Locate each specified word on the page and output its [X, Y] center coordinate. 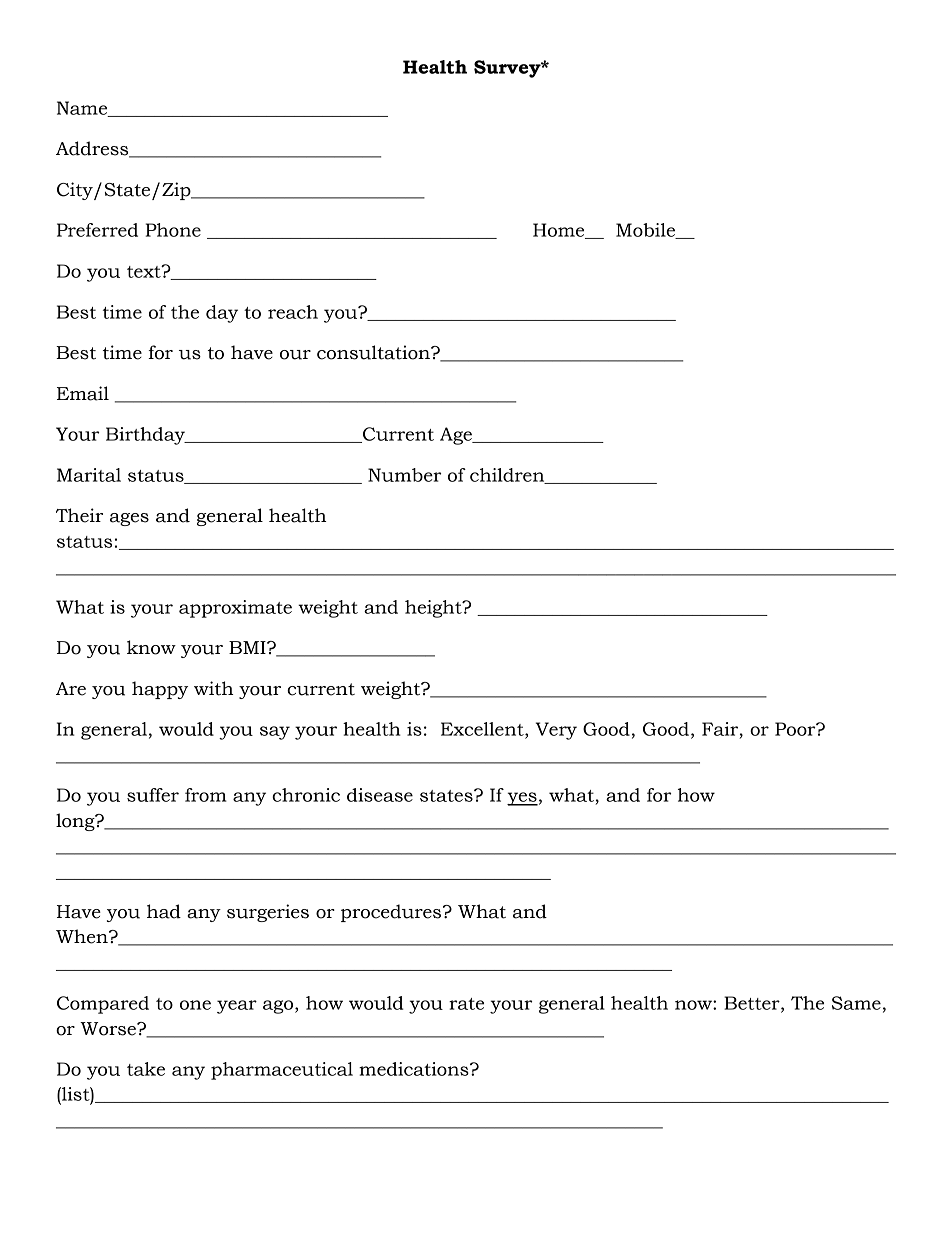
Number [404, 475]
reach [293, 312]
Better [753, 1004]
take [146, 1069]
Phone [173, 230]
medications [415, 1069]
